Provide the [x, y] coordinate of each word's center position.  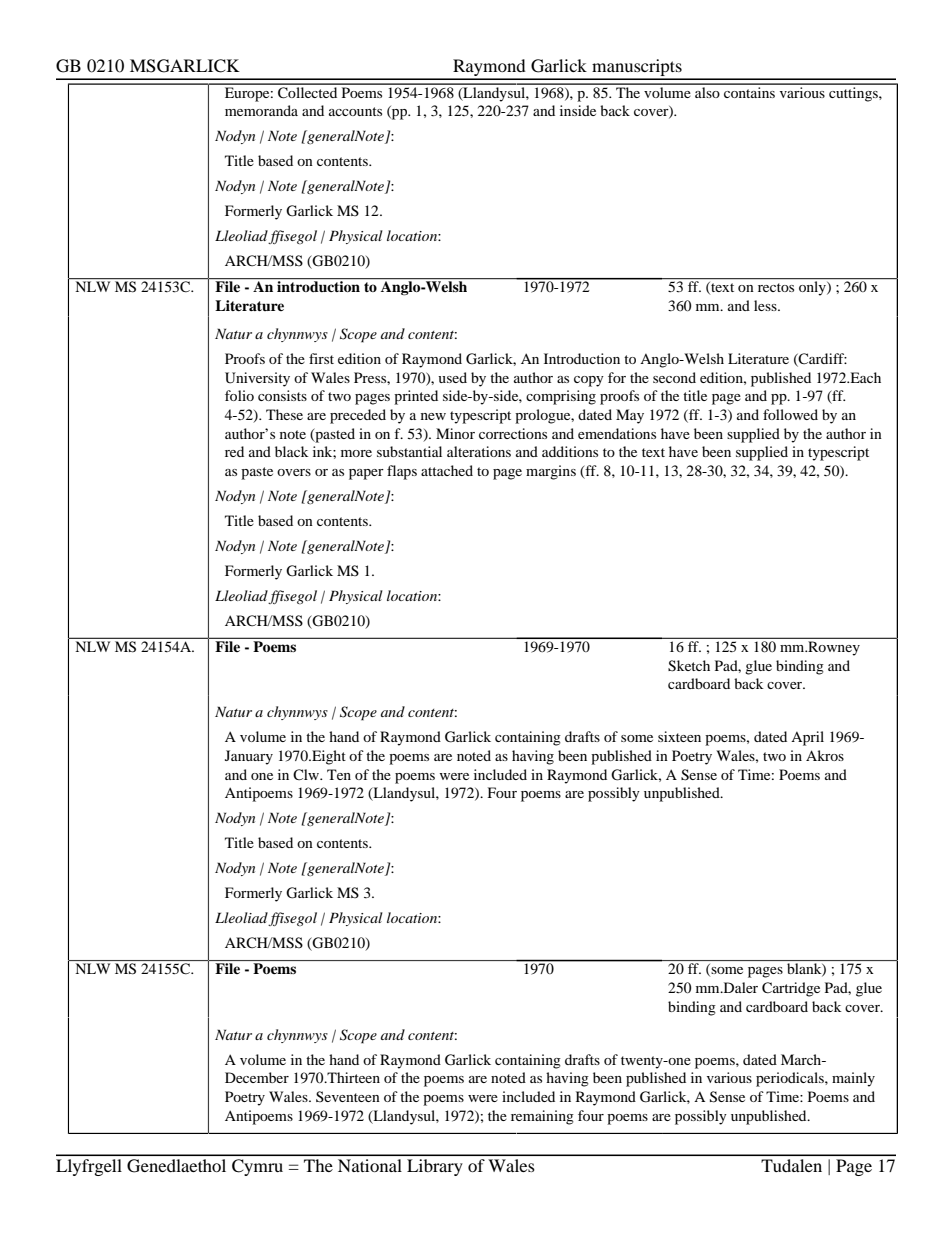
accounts [355, 111]
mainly [853, 1079]
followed [790, 414]
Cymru [257, 1167]
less [766, 305]
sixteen [679, 736]
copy [589, 381]
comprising [561, 397]
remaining [542, 1117]
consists [282, 395]
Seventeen [348, 1096]
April [807, 738]
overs [294, 472]
